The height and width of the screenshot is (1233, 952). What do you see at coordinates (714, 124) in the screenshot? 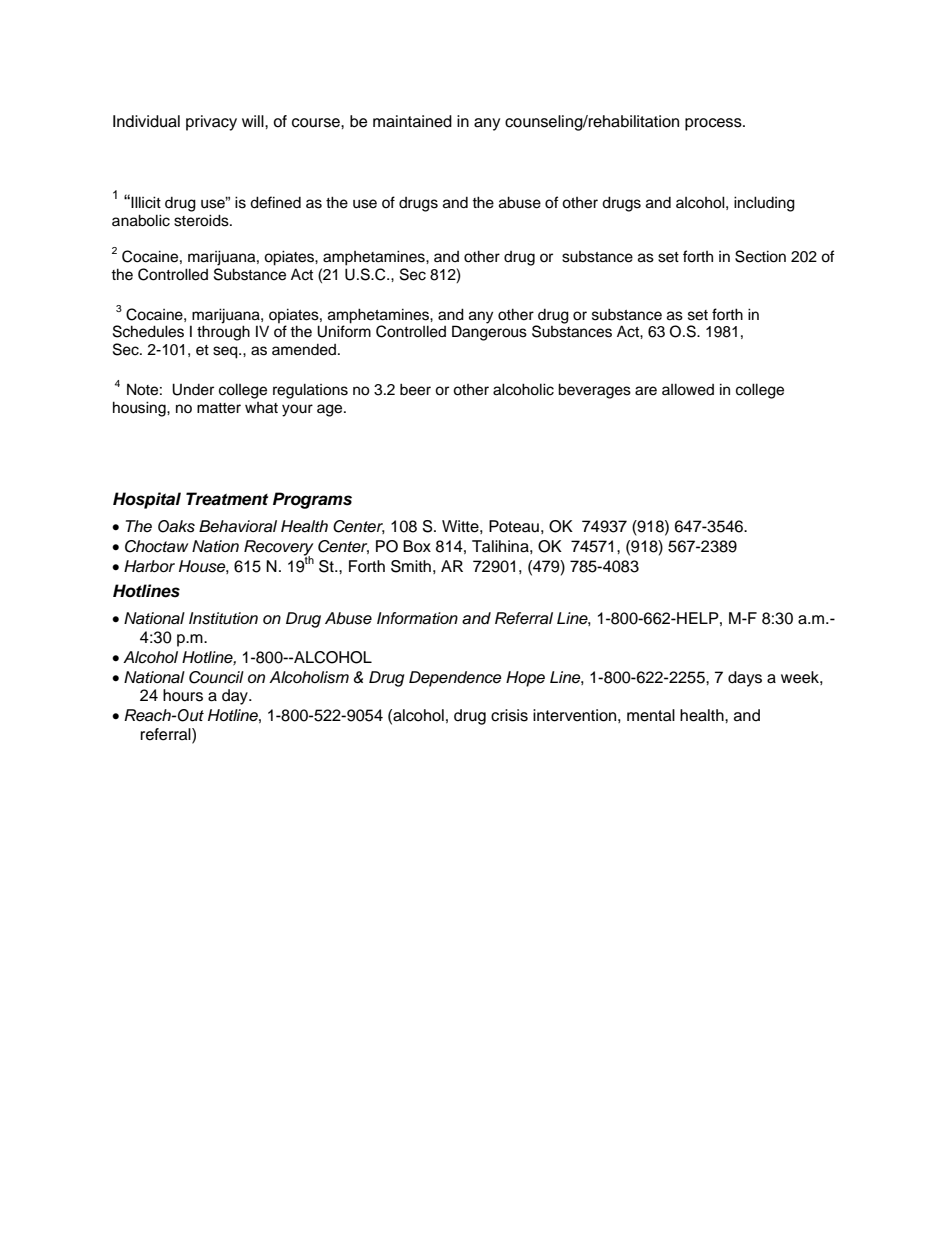
I see `process` at bounding box center [714, 124].
